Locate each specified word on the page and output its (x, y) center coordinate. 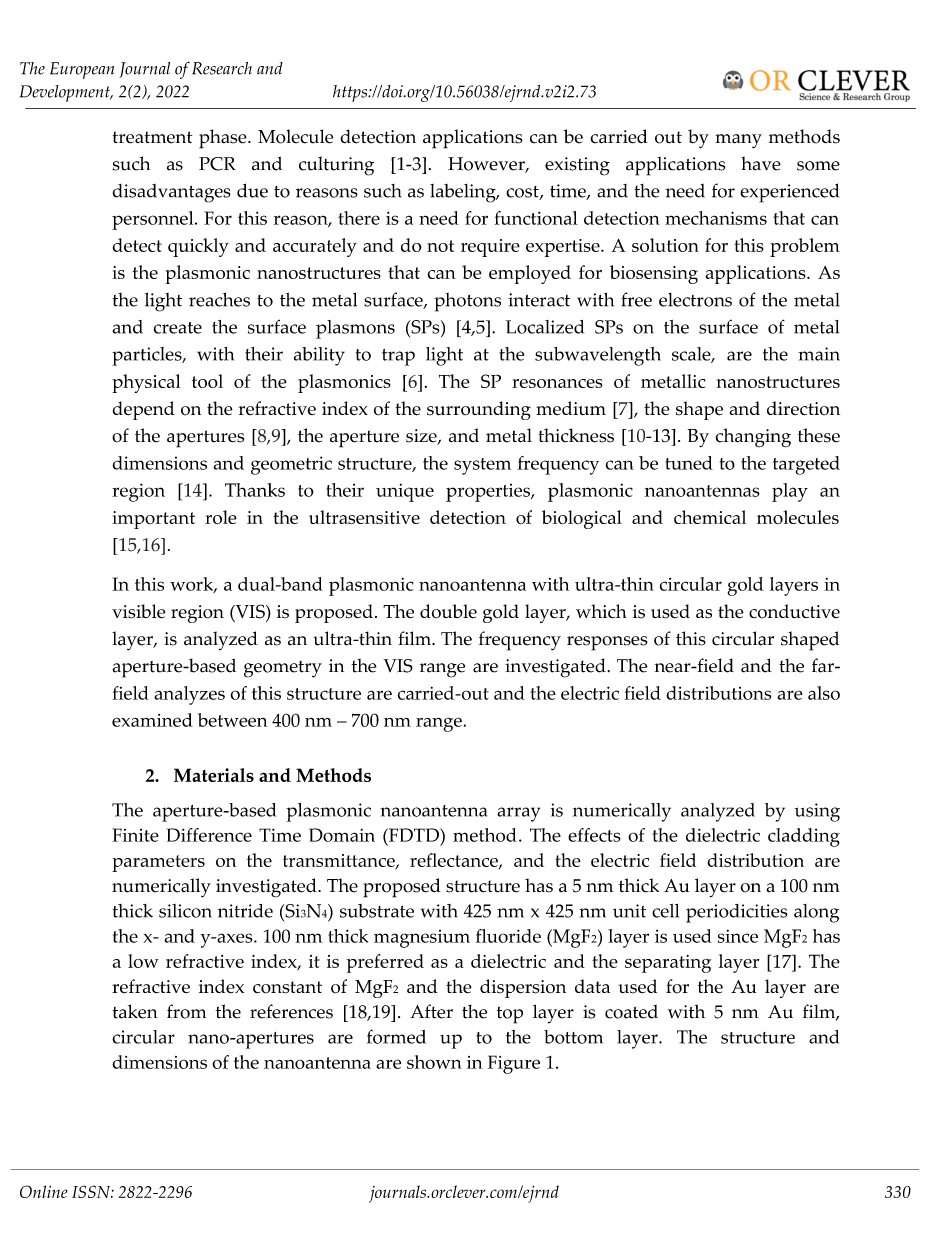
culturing (336, 166)
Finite (135, 835)
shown (434, 1062)
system (482, 466)
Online (43, 1191)
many (738, 141)
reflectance (455, 861)
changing (753, 438)
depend (144, 410)
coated (631, 1012)
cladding (804, 837)
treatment (152, 137)
